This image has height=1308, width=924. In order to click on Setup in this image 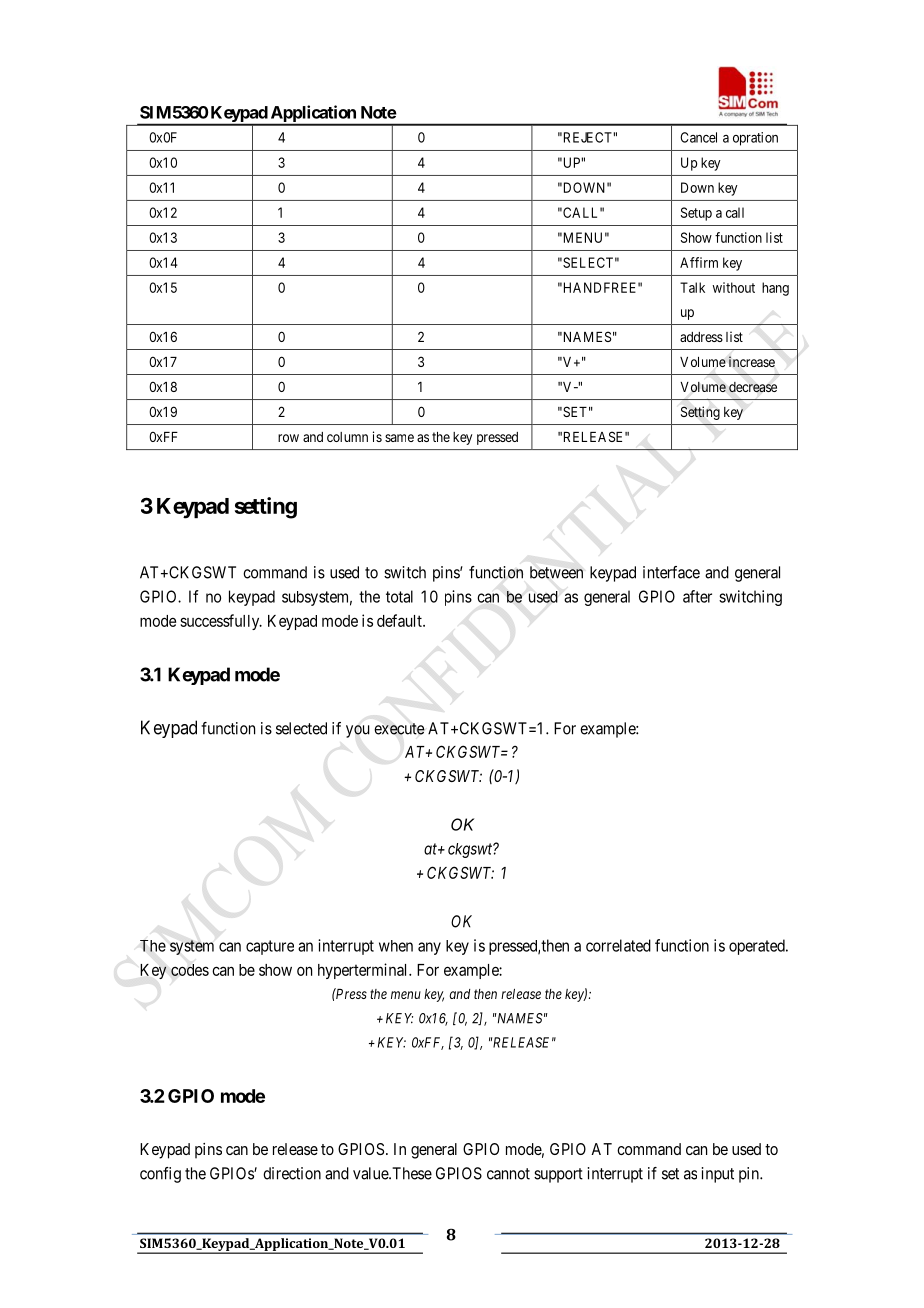, I will do `click(696, 214)`.
